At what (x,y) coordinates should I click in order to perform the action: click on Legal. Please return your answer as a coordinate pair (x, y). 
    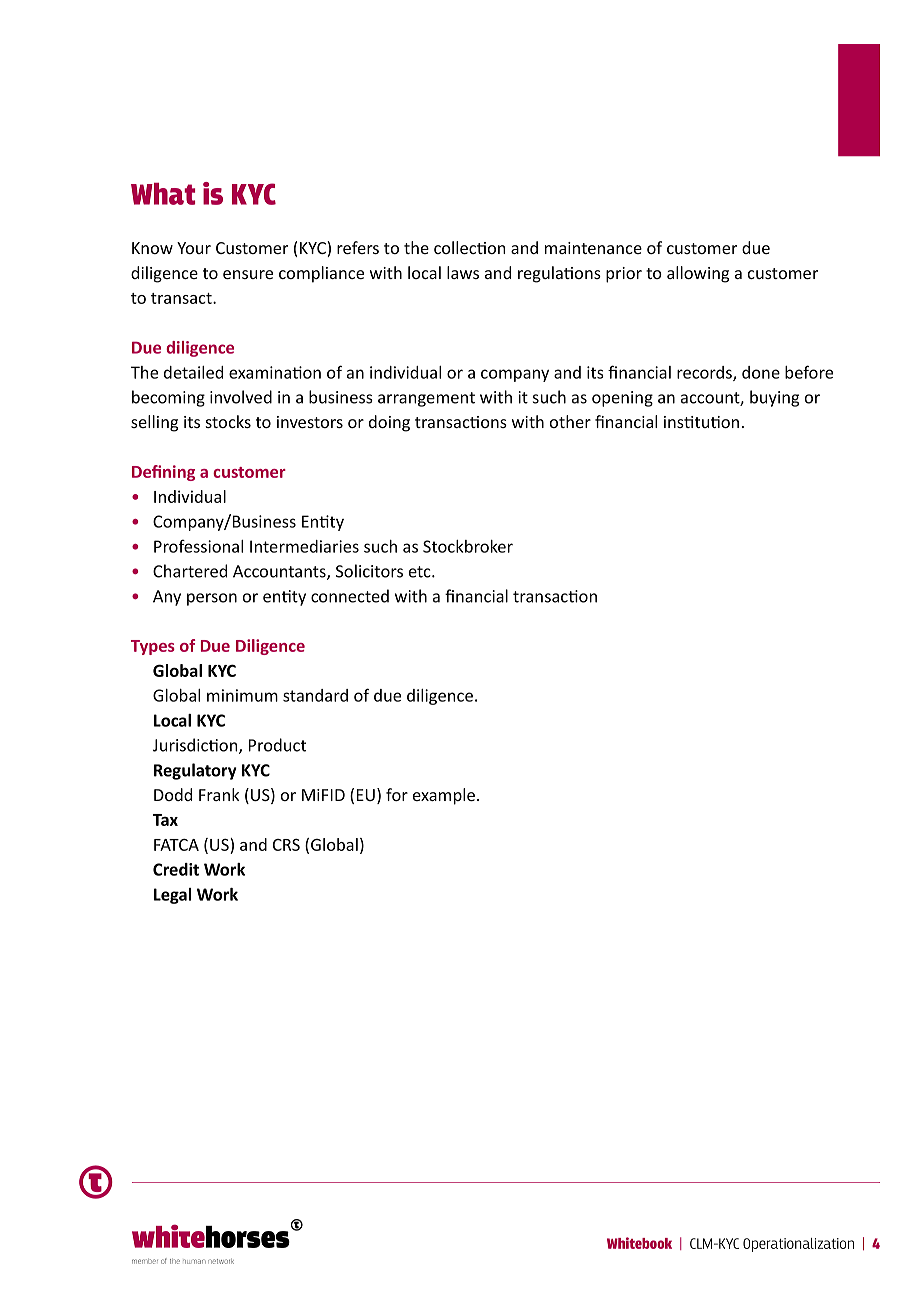
    Looking at the image, I should click on (172, 896).
